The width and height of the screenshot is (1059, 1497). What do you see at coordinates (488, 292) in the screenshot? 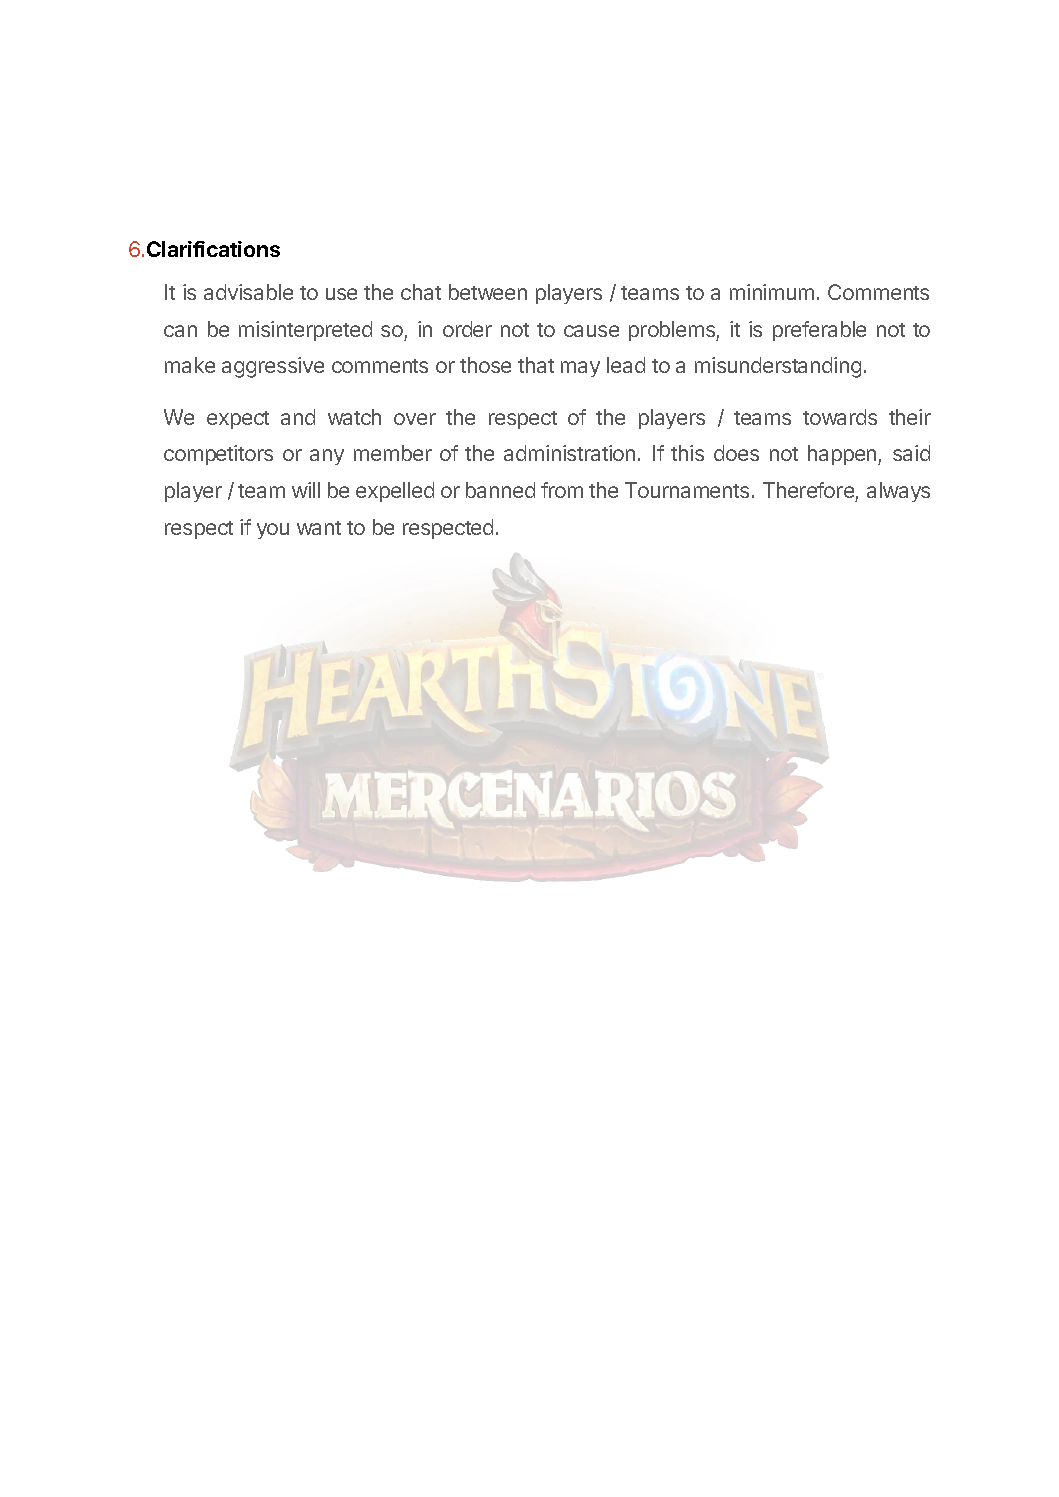
I see `between` at bounding box center [488, 292].
